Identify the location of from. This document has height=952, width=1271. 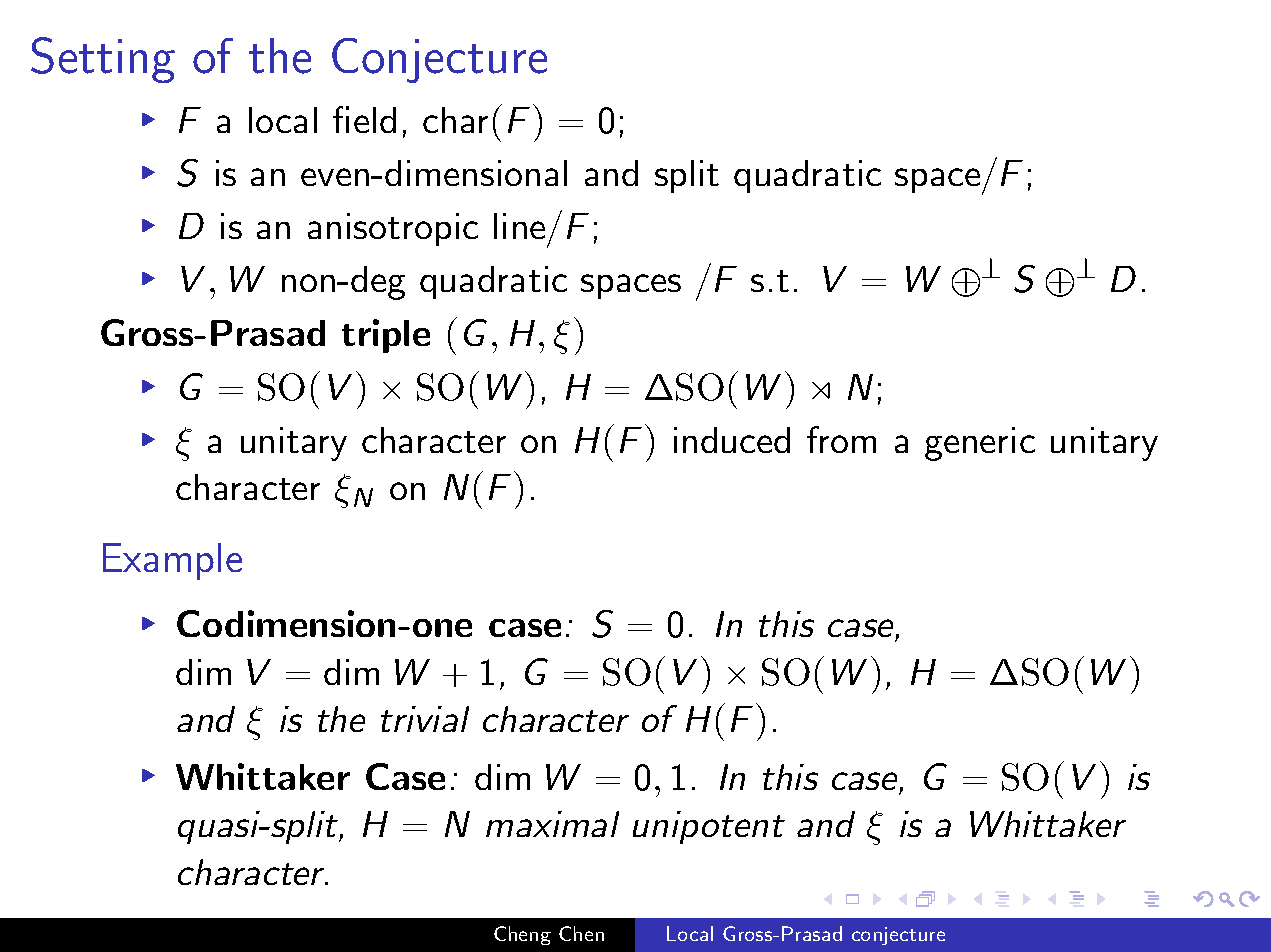
(841, 439).
